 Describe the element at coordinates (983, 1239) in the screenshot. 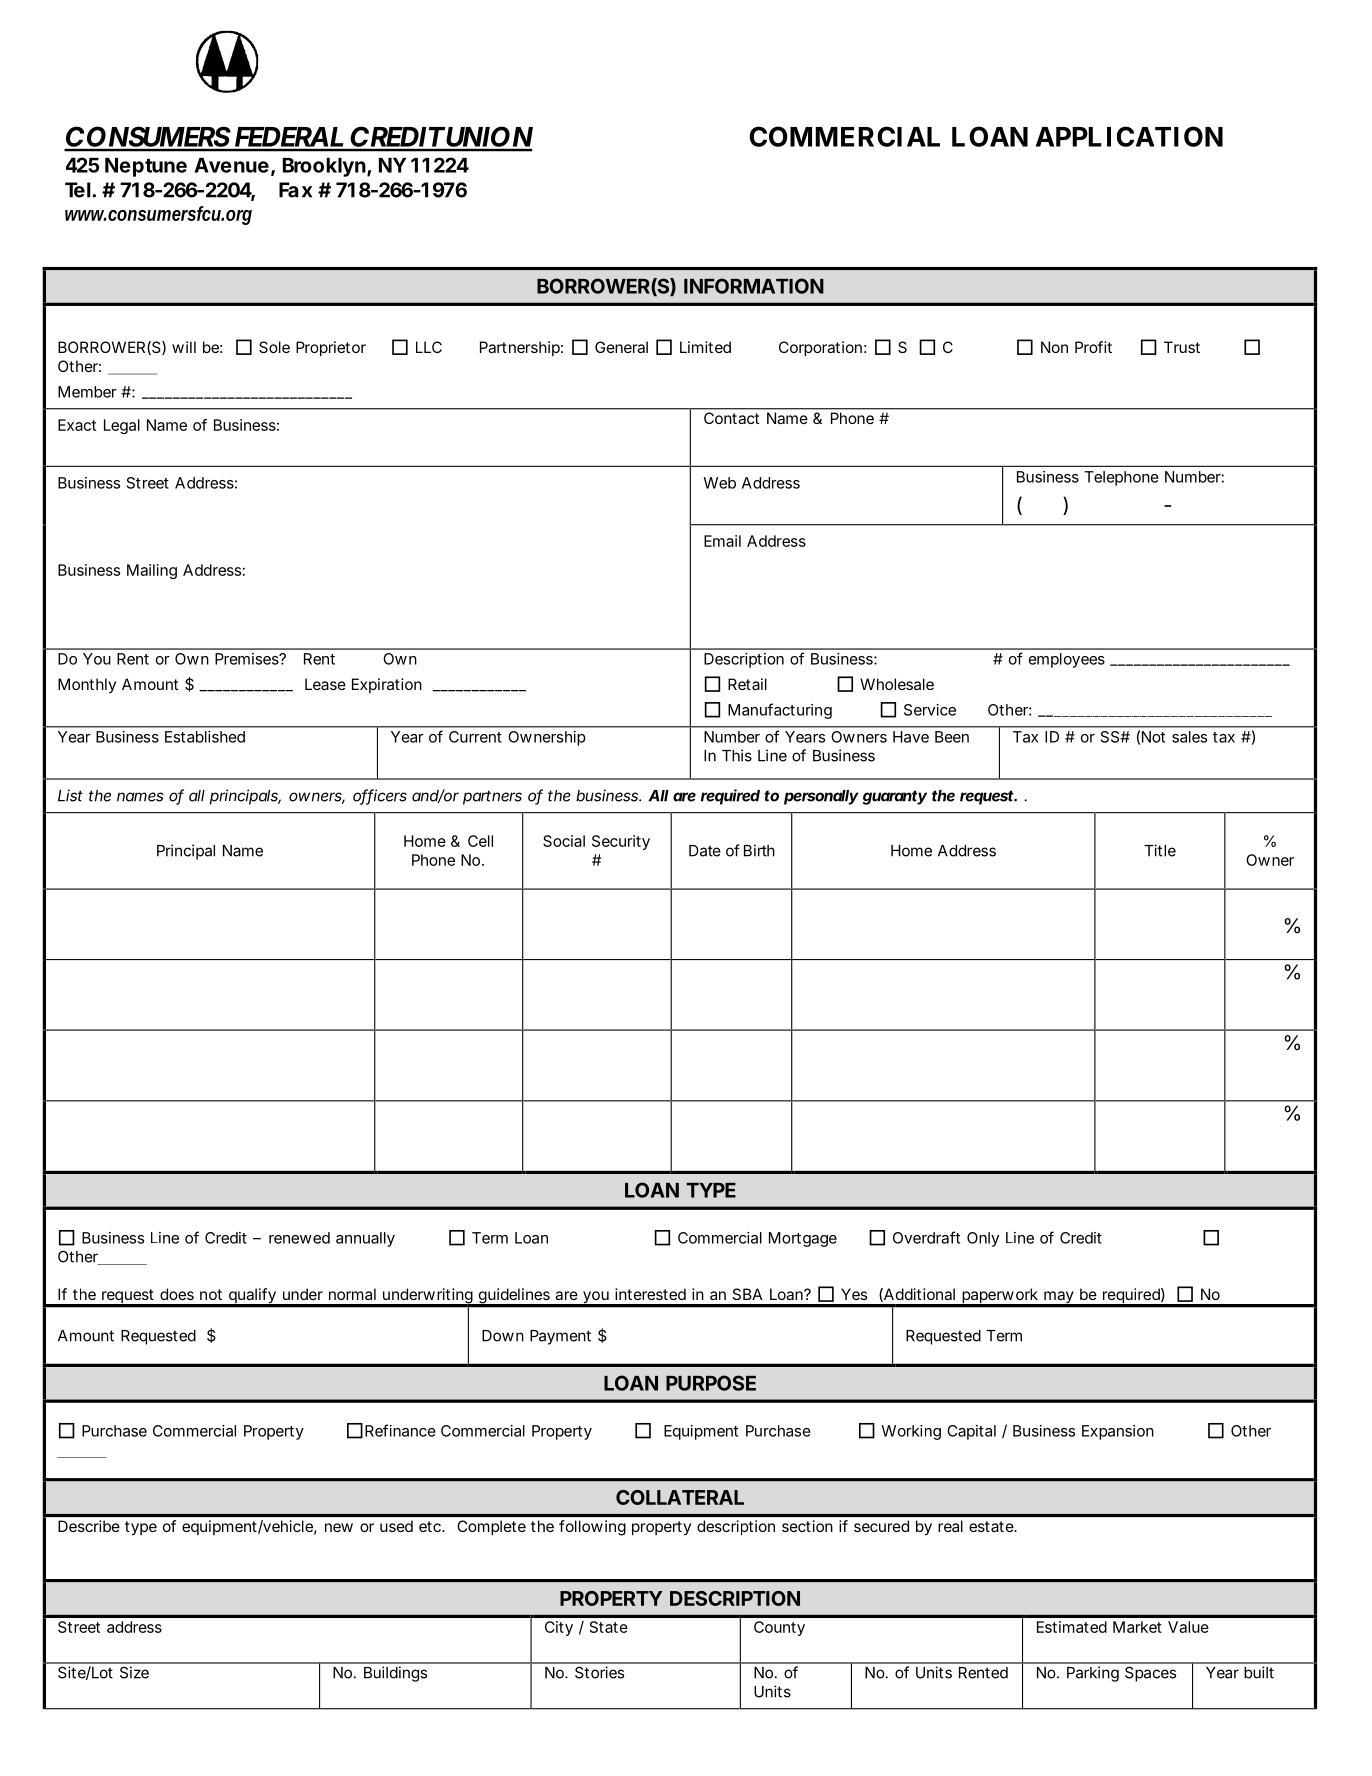

I see `Only` at that location.
